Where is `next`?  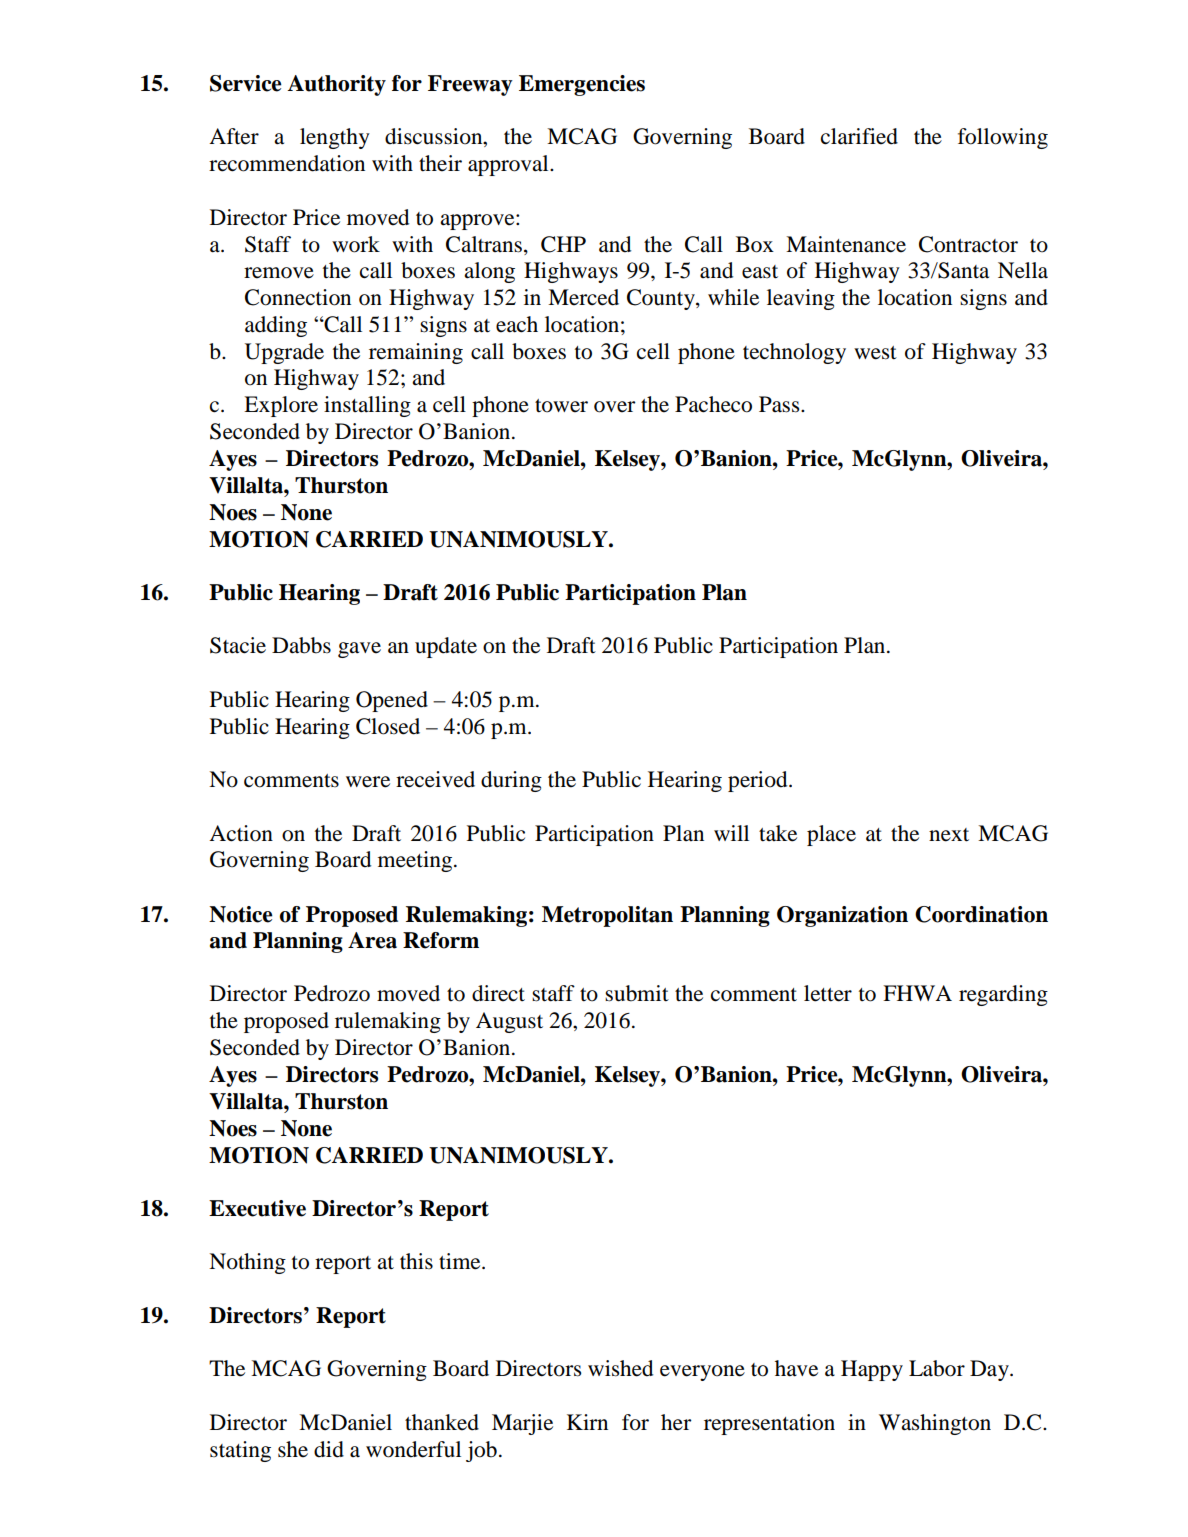 next is located at coordinates (949, 835).
